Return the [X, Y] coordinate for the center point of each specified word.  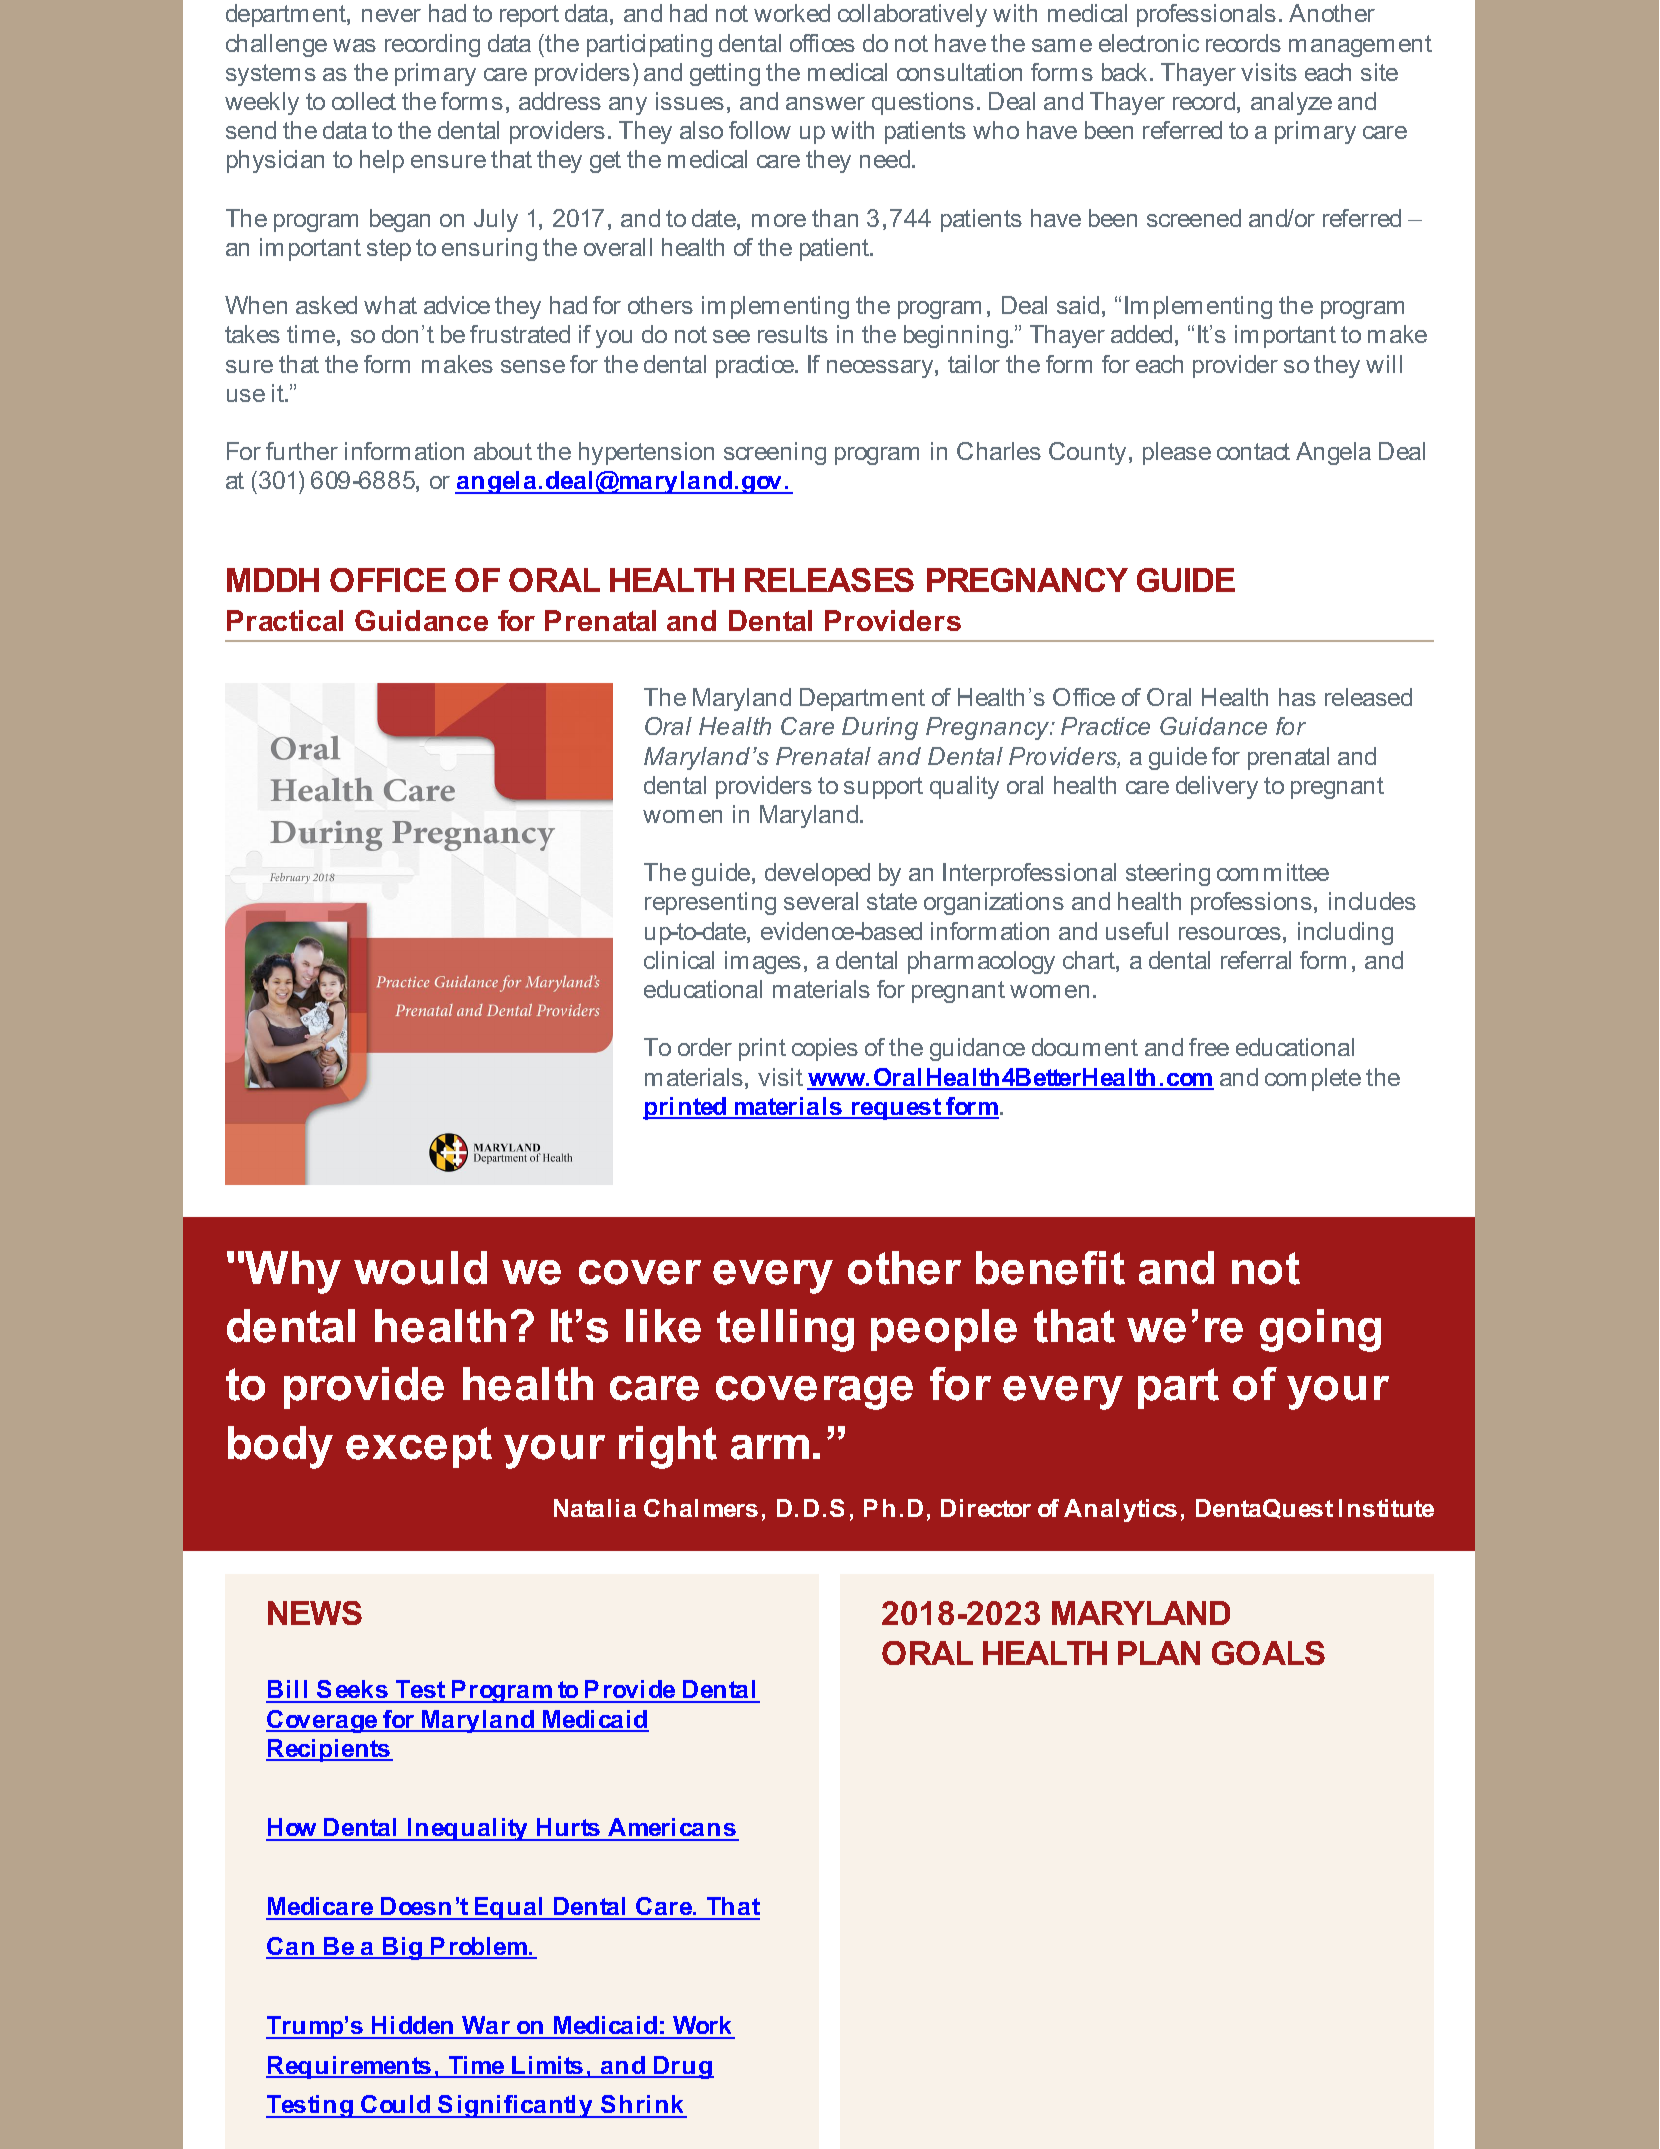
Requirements [350, 2067]
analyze [1291, 103]
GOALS [1268, 1653]
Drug [683, 2067]
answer [825, 103]
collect [364, 101]
